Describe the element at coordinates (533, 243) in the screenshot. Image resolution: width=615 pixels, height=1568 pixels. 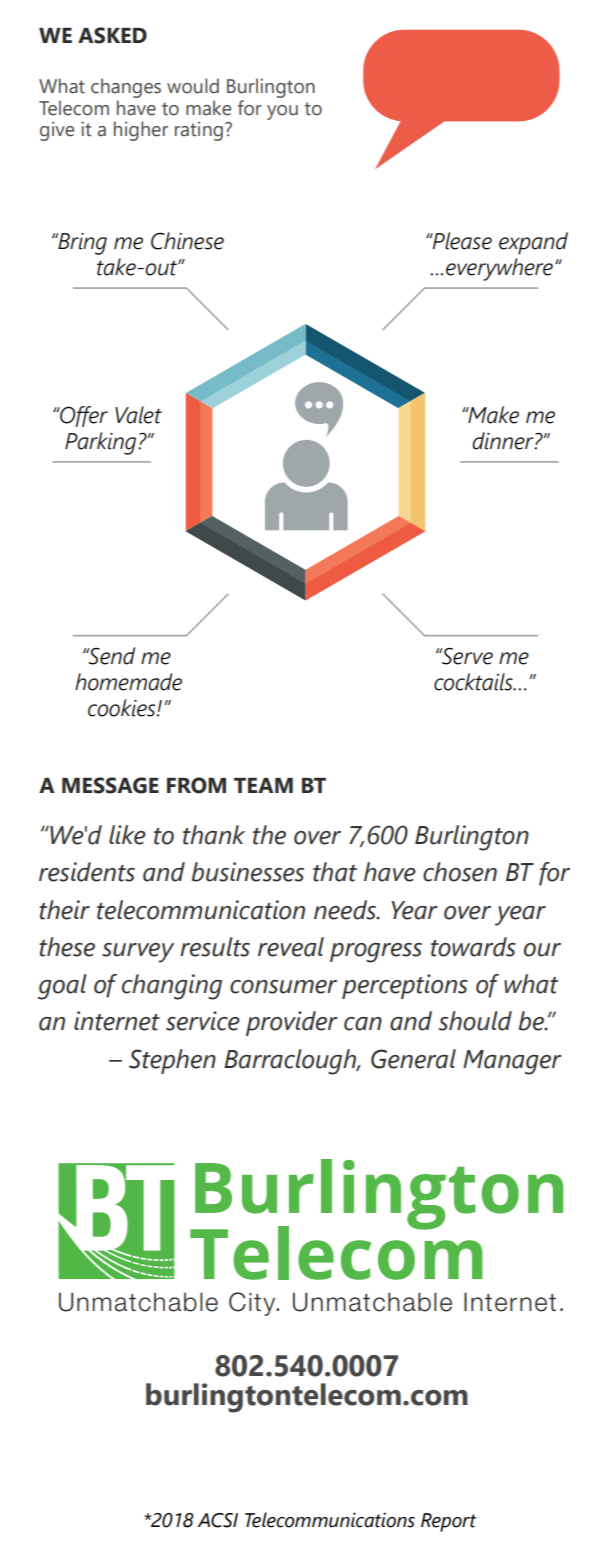
I see `expand` at that location.
